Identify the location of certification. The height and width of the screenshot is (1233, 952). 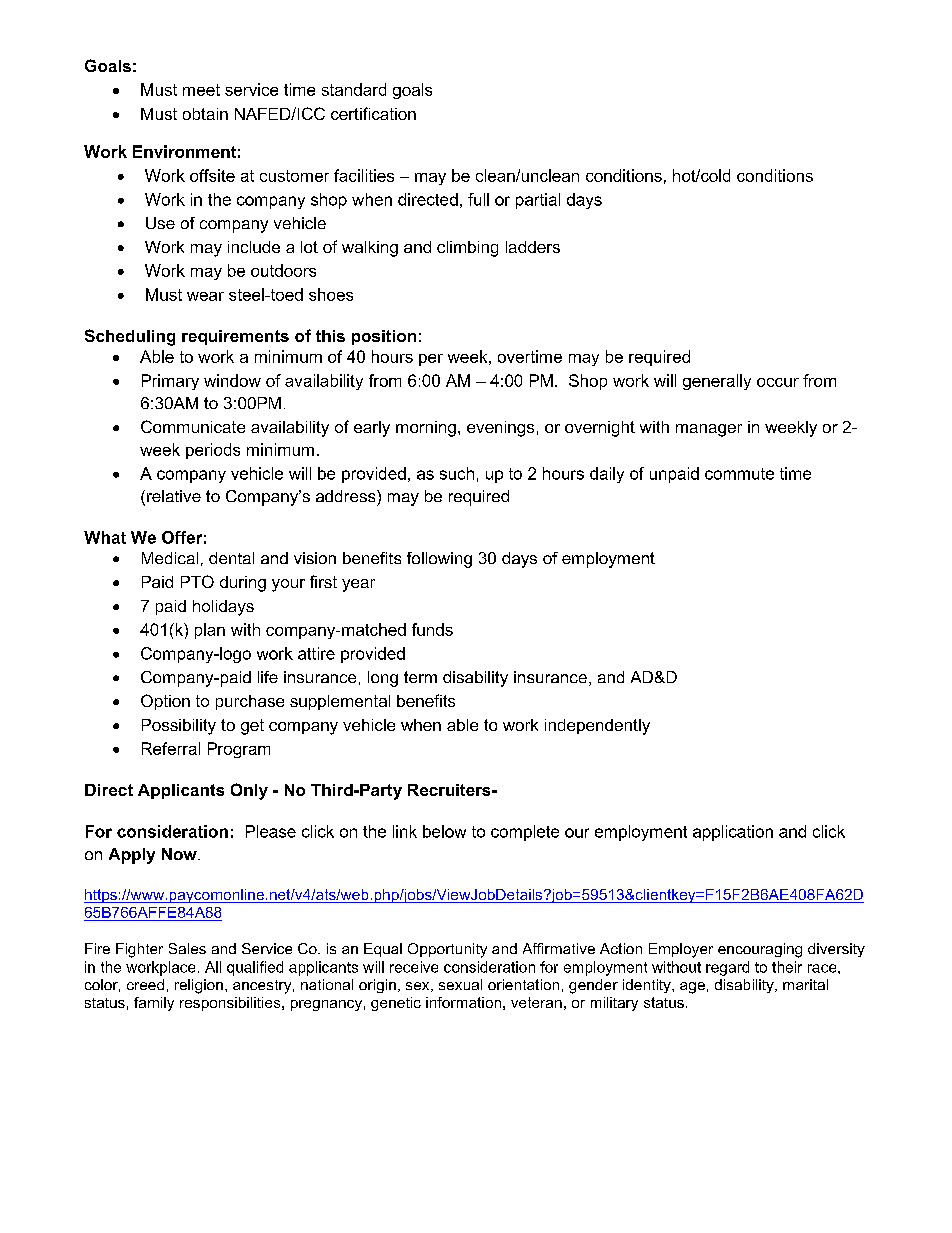
(373, 113).
